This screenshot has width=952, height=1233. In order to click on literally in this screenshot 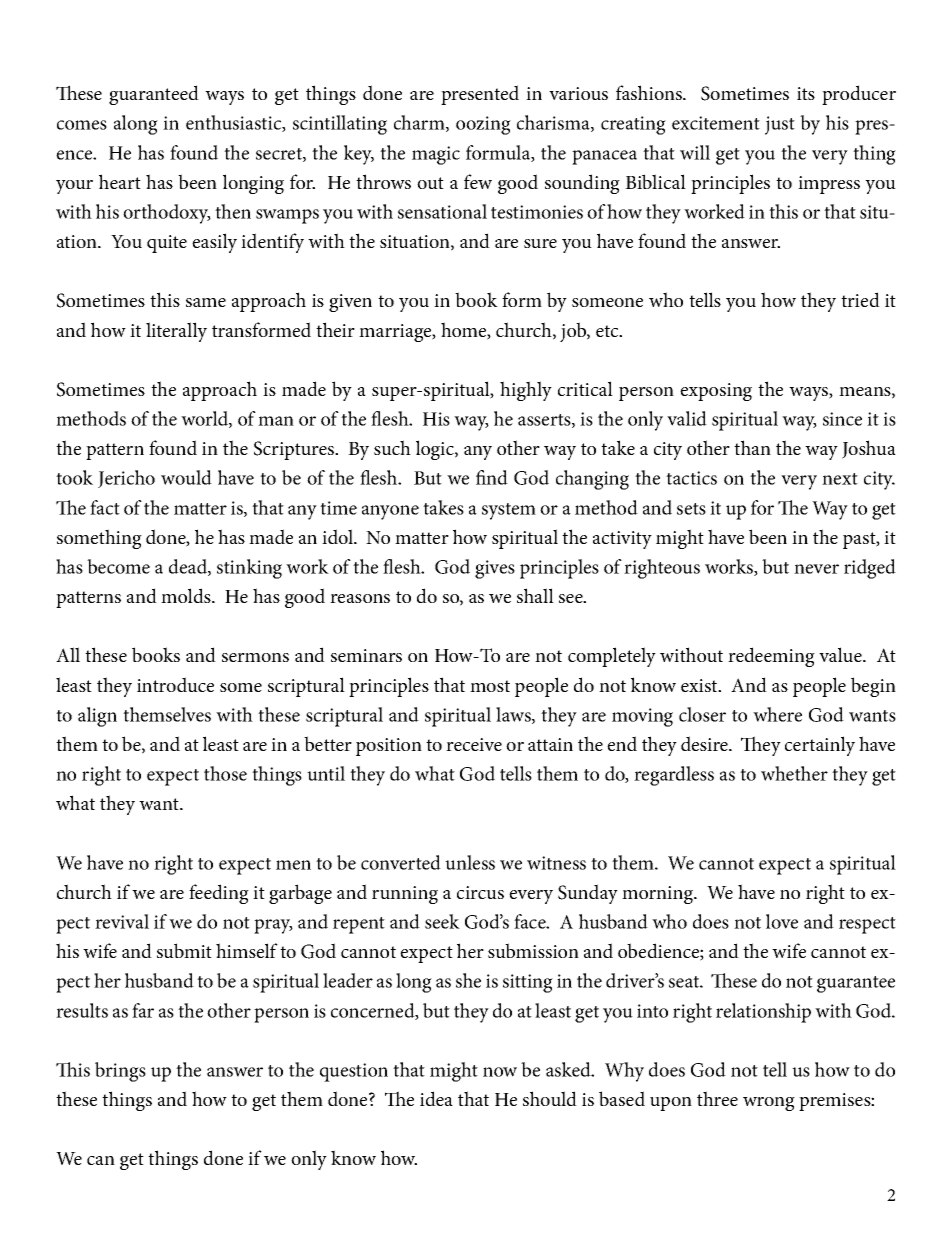, I will do `click(176, 332)`.
